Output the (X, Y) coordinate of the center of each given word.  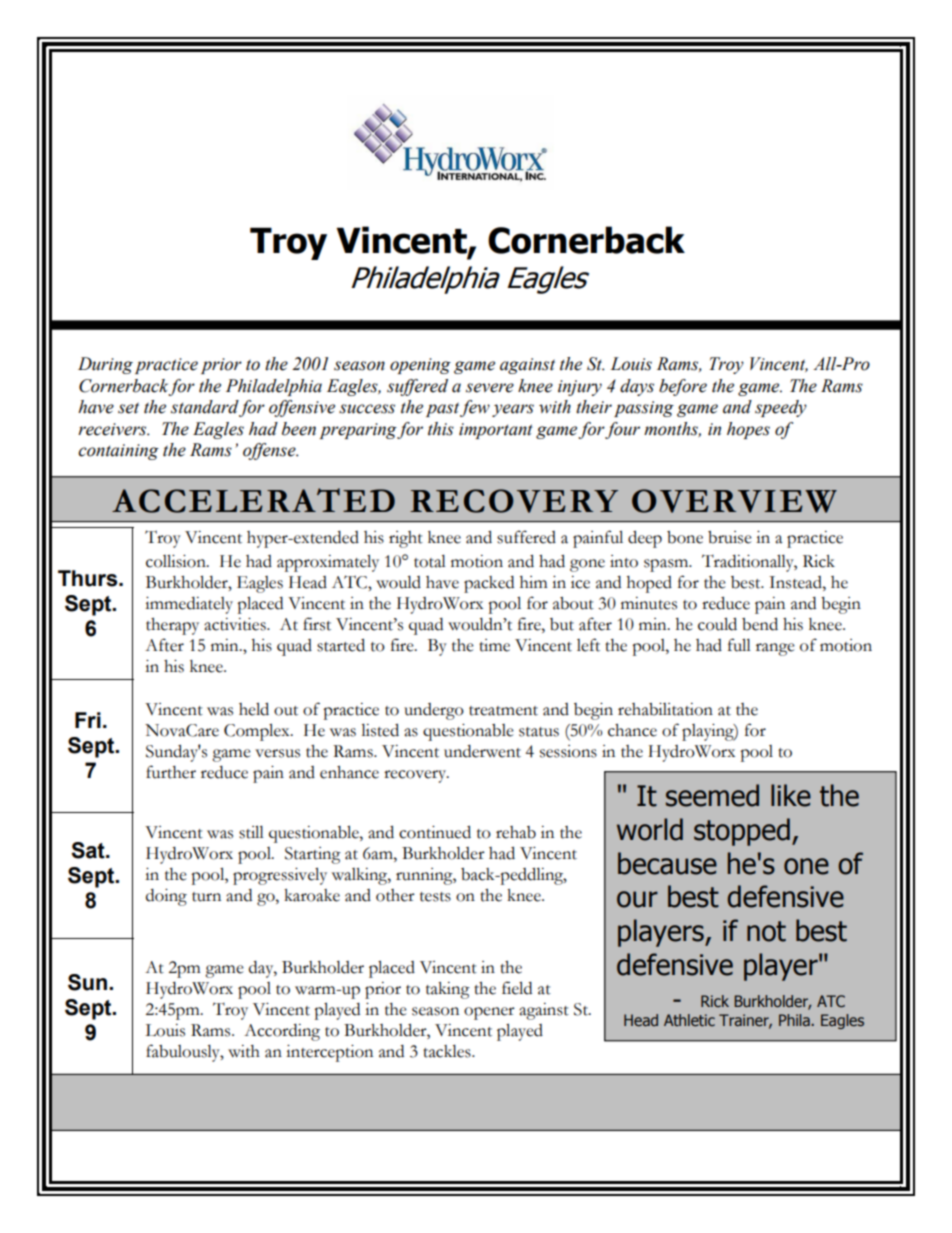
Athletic (689, 1020)
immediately (189, 605)
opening (420, 366)
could (717, 624)
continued (435, 832)
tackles (448, 1051)
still (251, 832)
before (683, 387)
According (282, 1032)
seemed (712, 795)
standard (205, 407)
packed (489, 584)
